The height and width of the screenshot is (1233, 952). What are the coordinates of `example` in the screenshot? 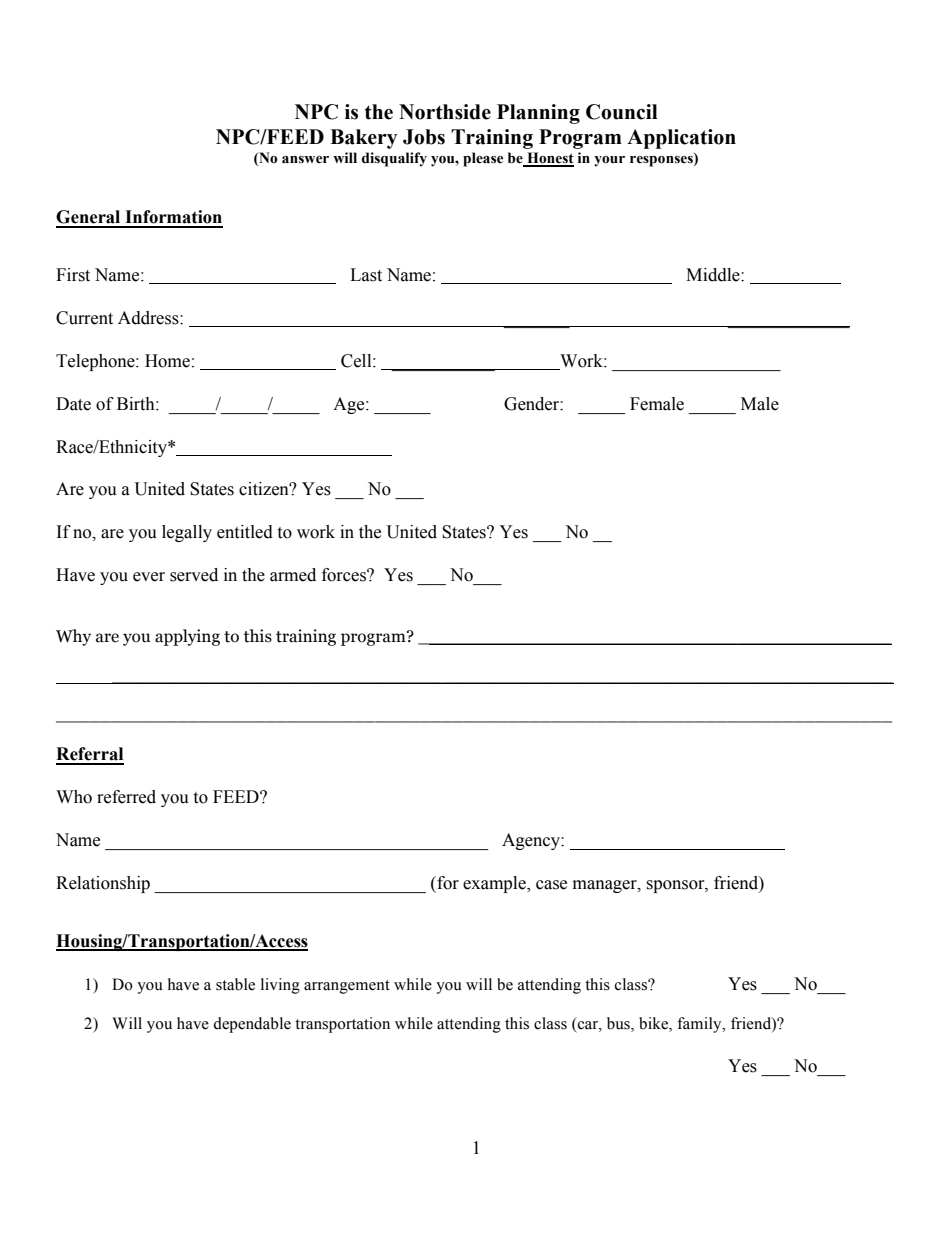 It's located at (495, 884).
